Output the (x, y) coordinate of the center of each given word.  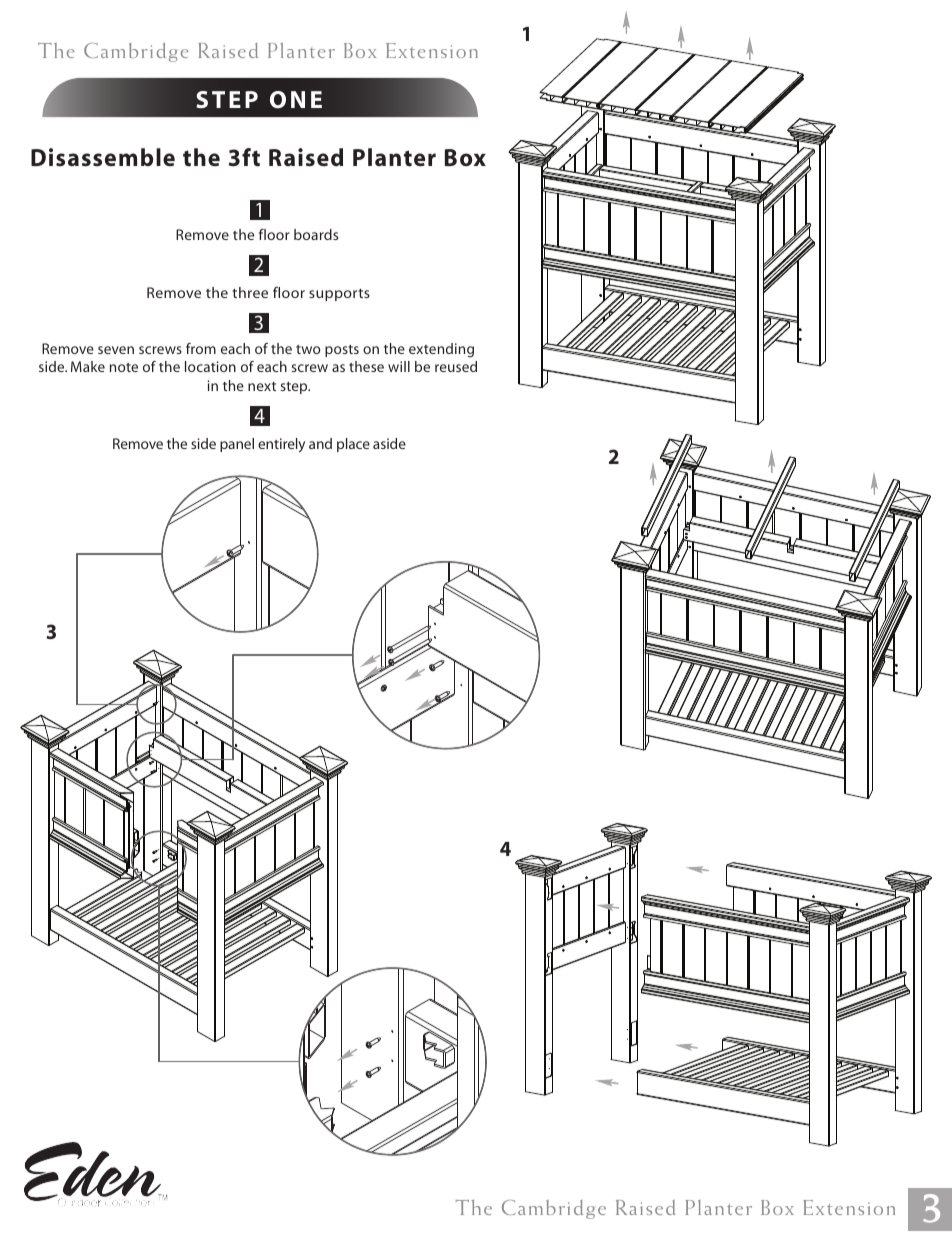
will (399, 366)
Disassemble (103, 157)
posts (342, 351)
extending (441, 350)
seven (116, 350)
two (308, 349)
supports (339, 295)
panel (237, 445)
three (250, 292)
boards (316, 234)
